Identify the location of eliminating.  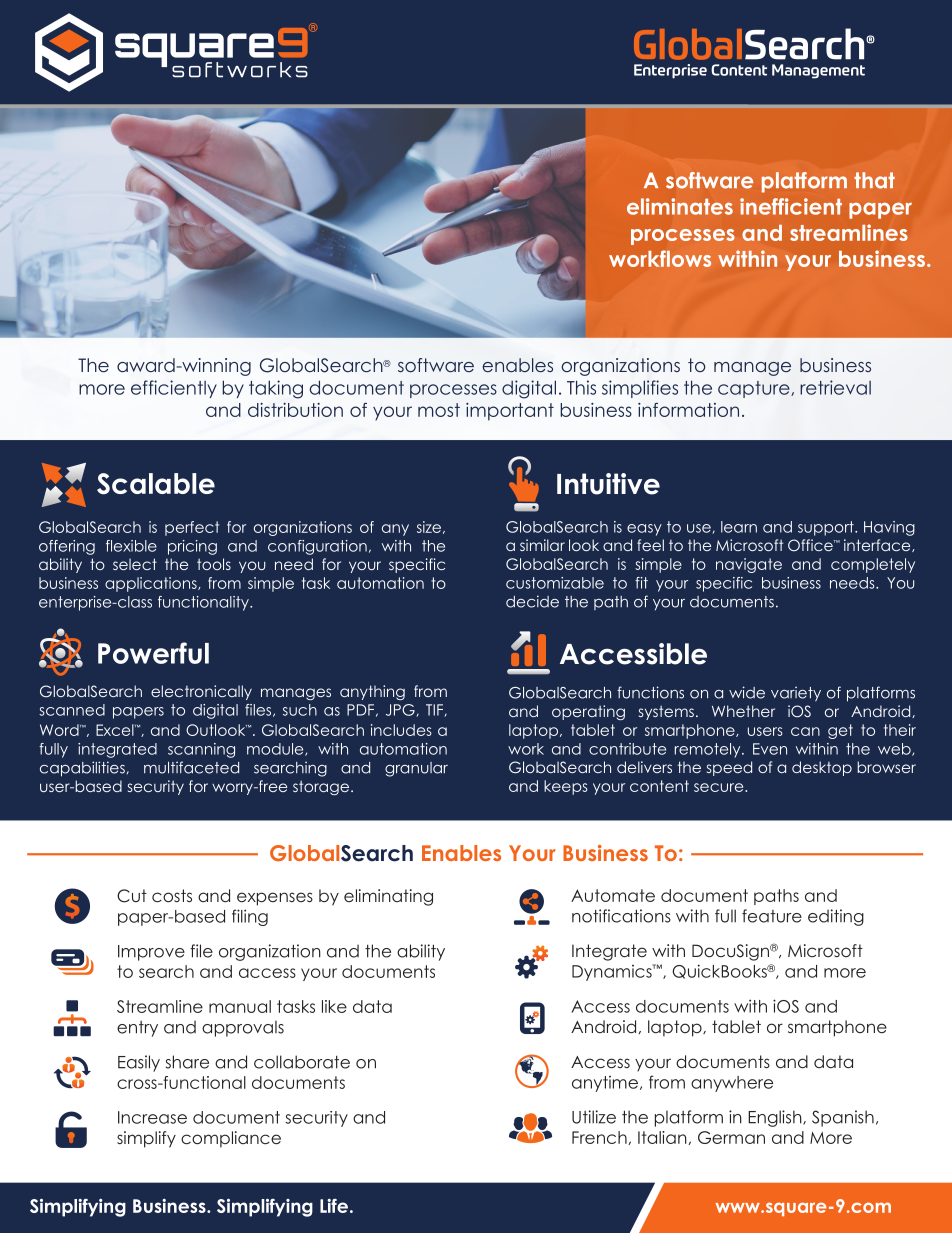
(388, 897).
